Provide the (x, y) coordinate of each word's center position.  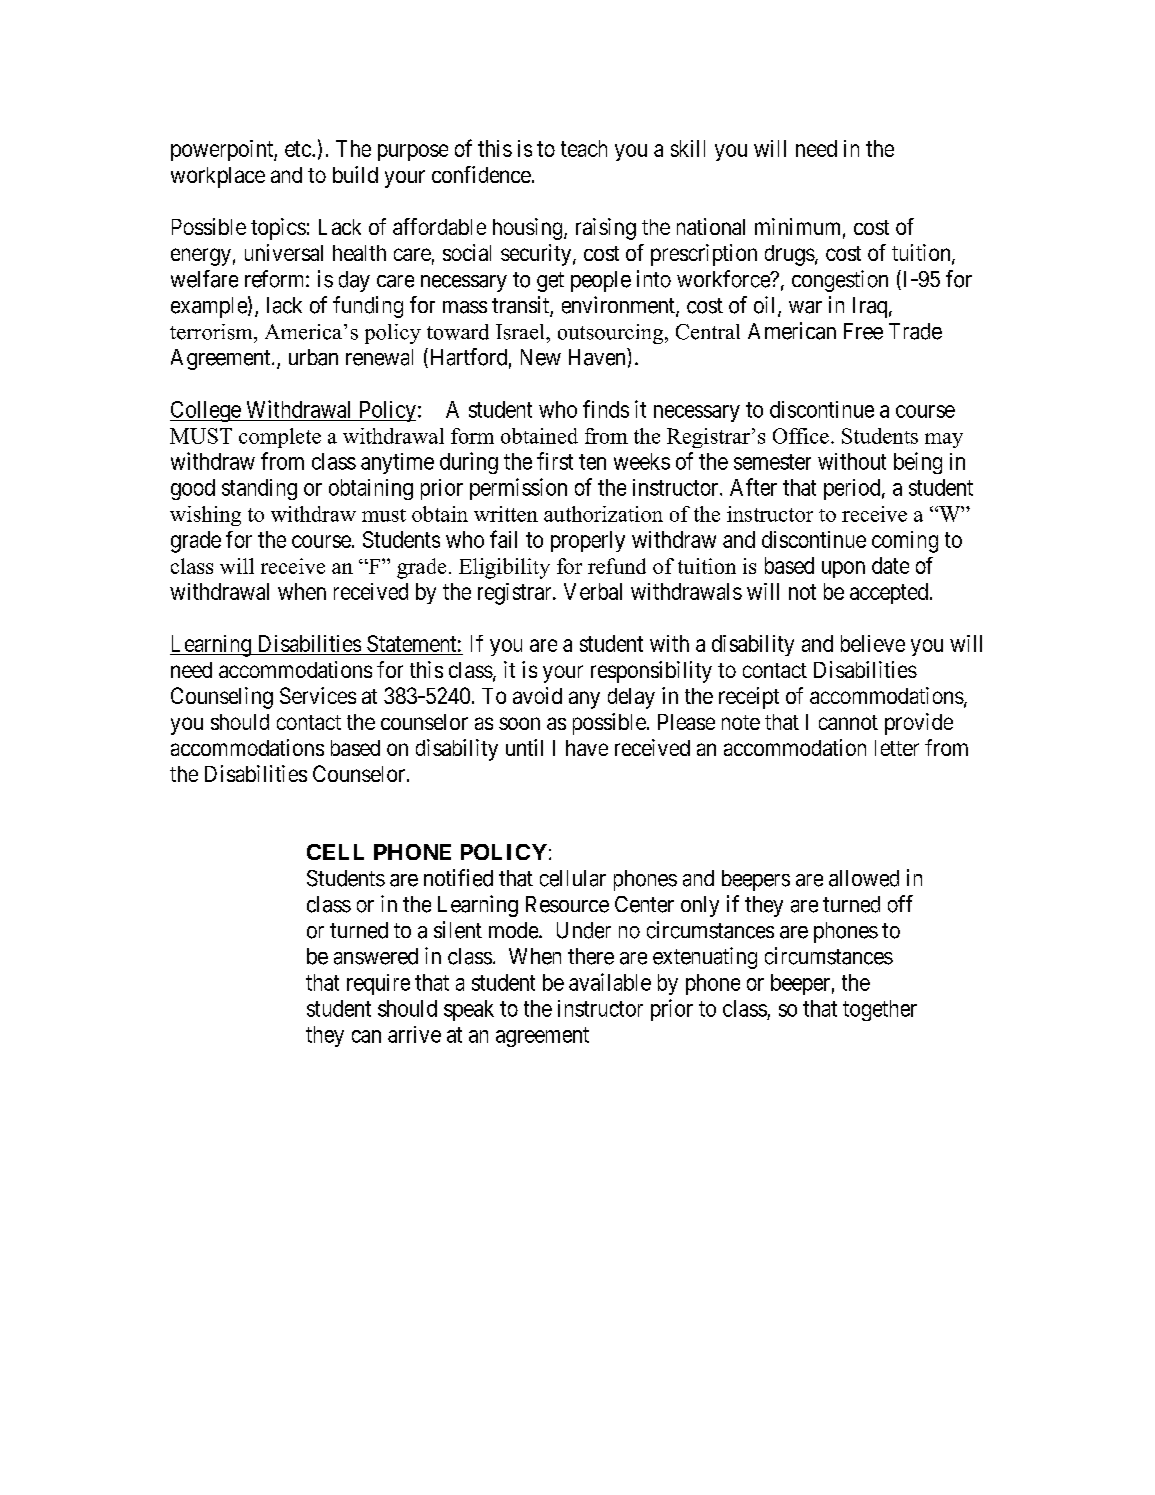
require (378, 984)
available (610, 982)
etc (298, 149)
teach (584, 148)
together (880, 1010)
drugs (790, 255)
